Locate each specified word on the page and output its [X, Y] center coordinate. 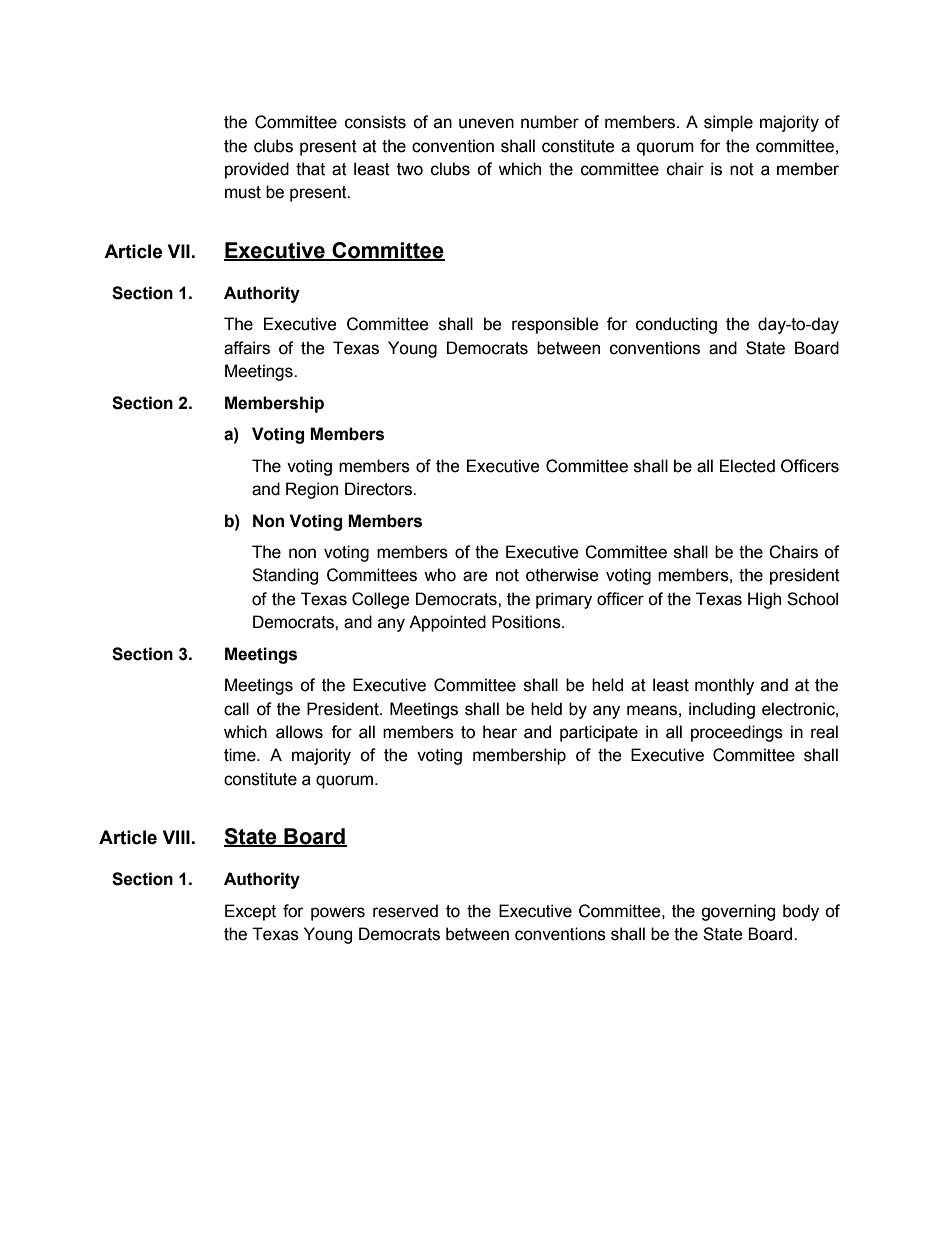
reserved [405, 911]
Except [250, 912]
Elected [747, 466]
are [475, 576]
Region [312, 490]
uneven [486, 123]
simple [728, 123]
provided [257, 170]
